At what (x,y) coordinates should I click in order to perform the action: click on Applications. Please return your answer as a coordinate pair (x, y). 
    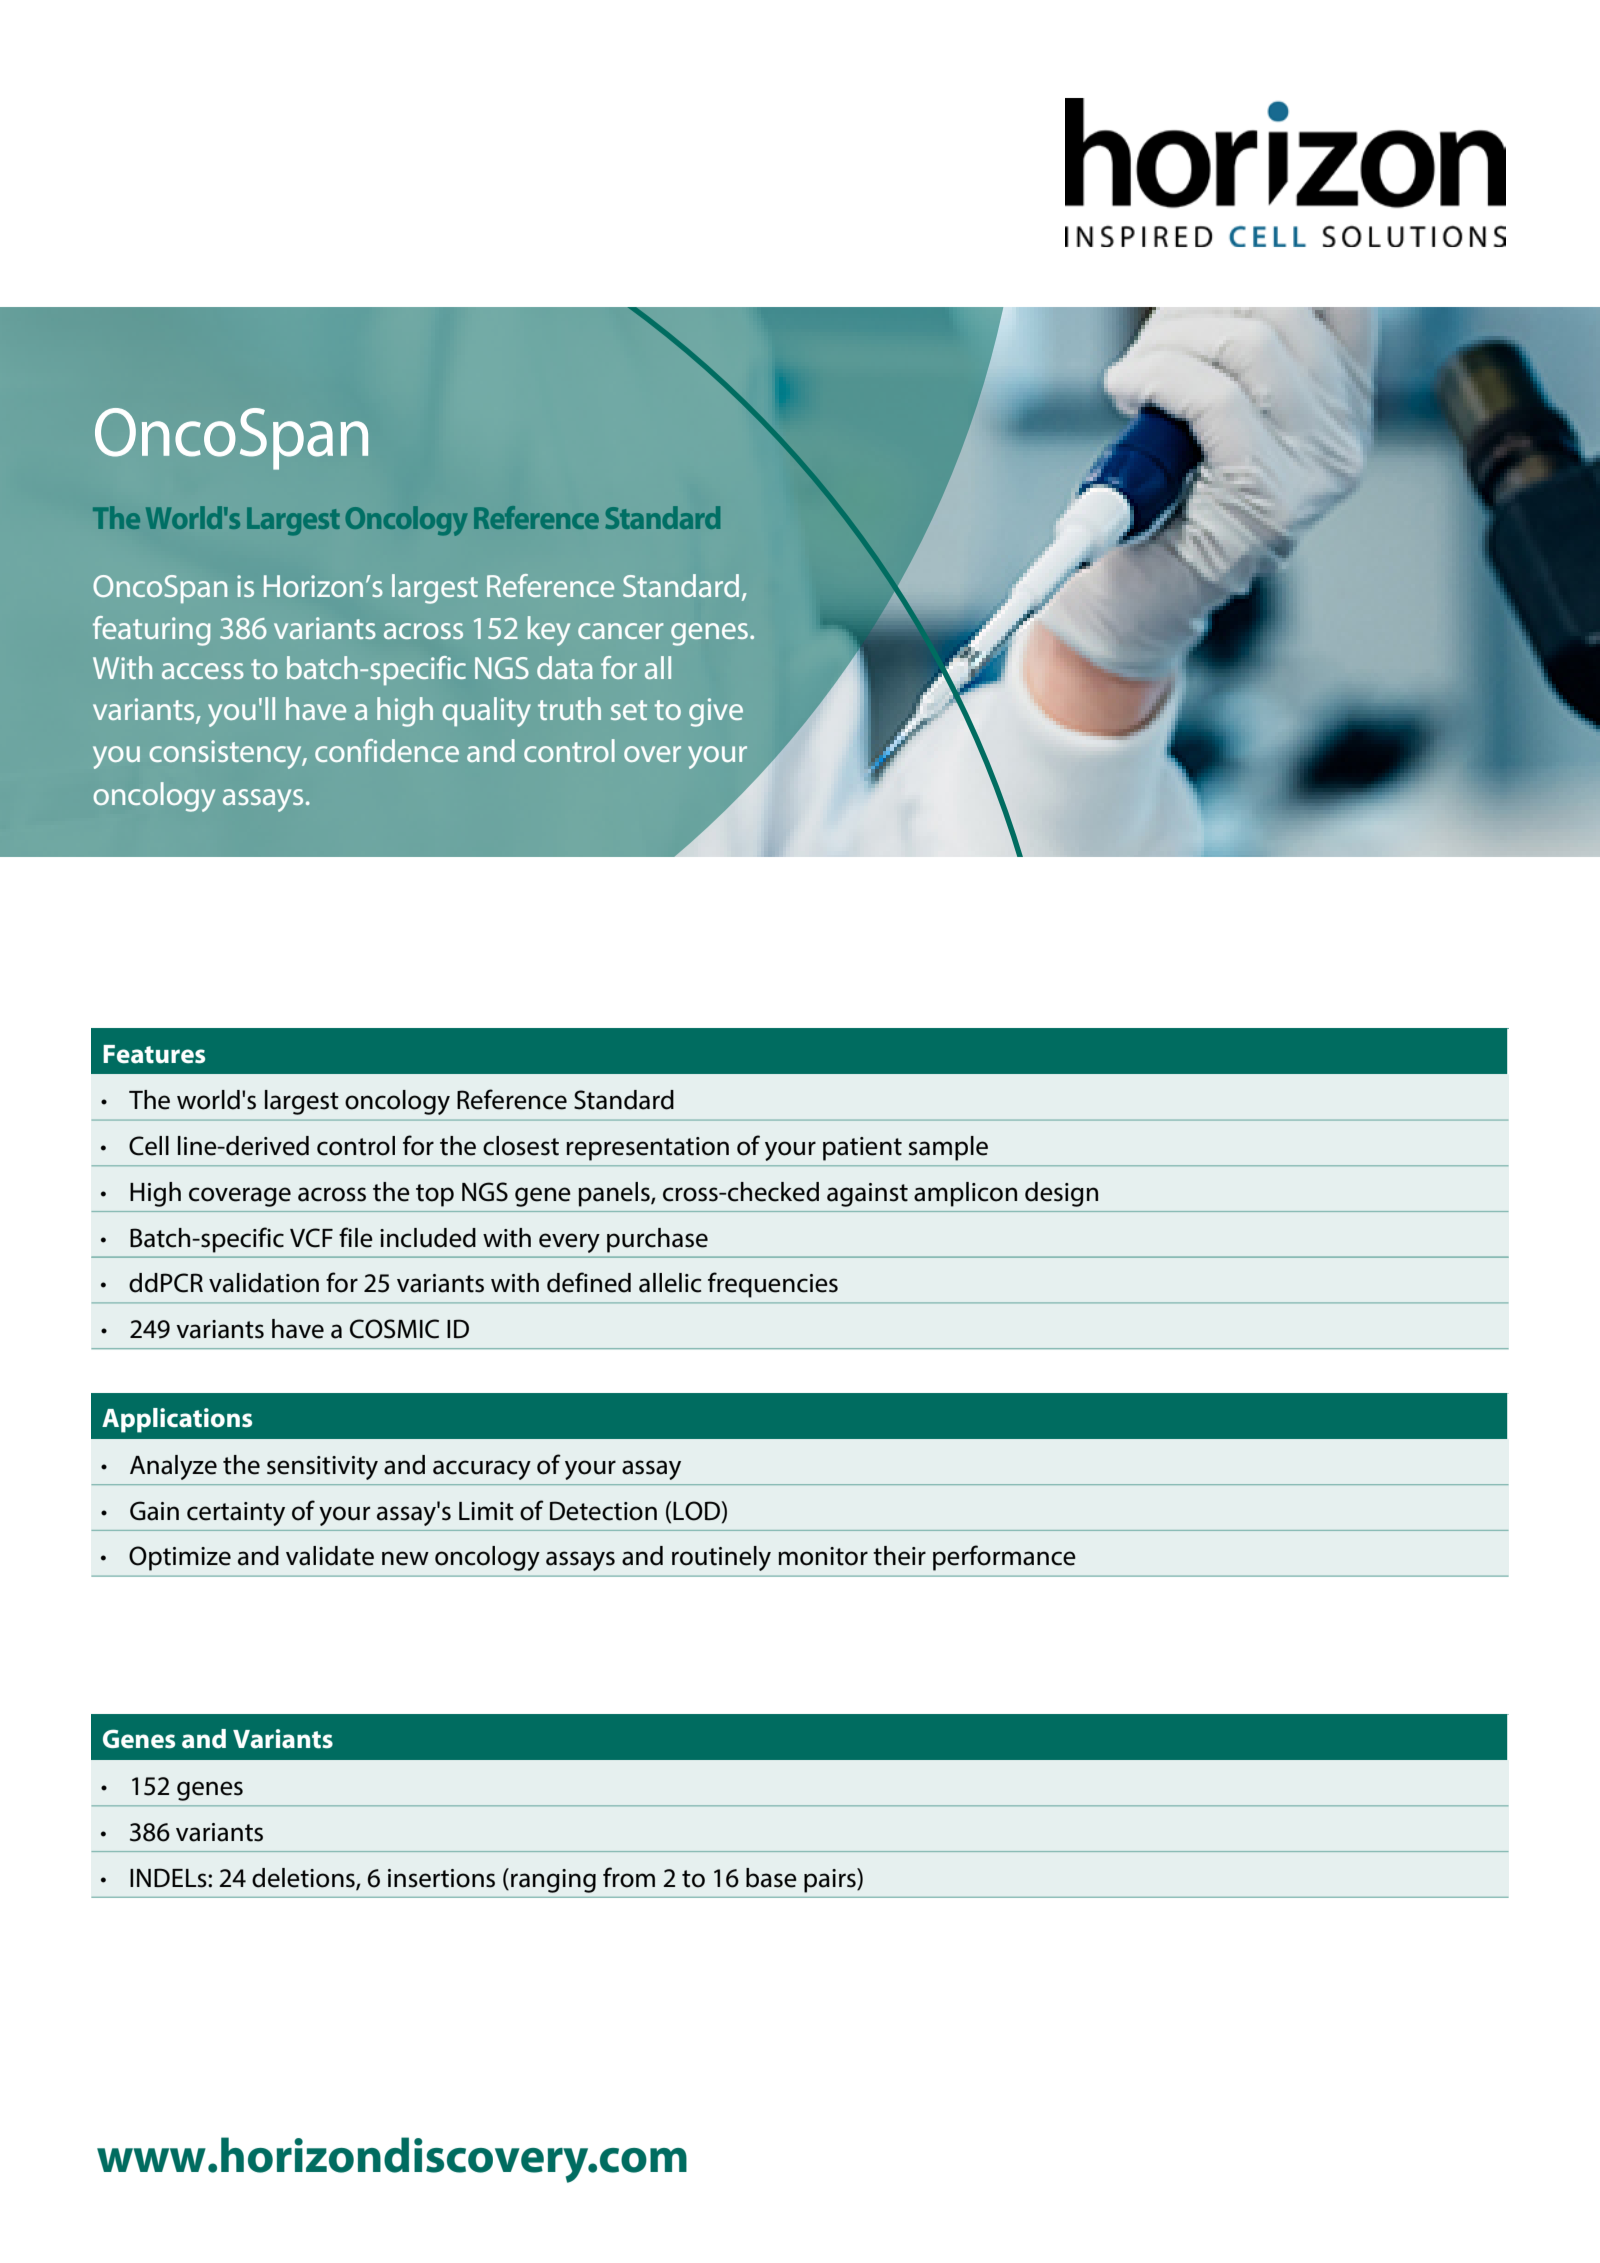
    Looking at the image, I should click on (177, 1420).
